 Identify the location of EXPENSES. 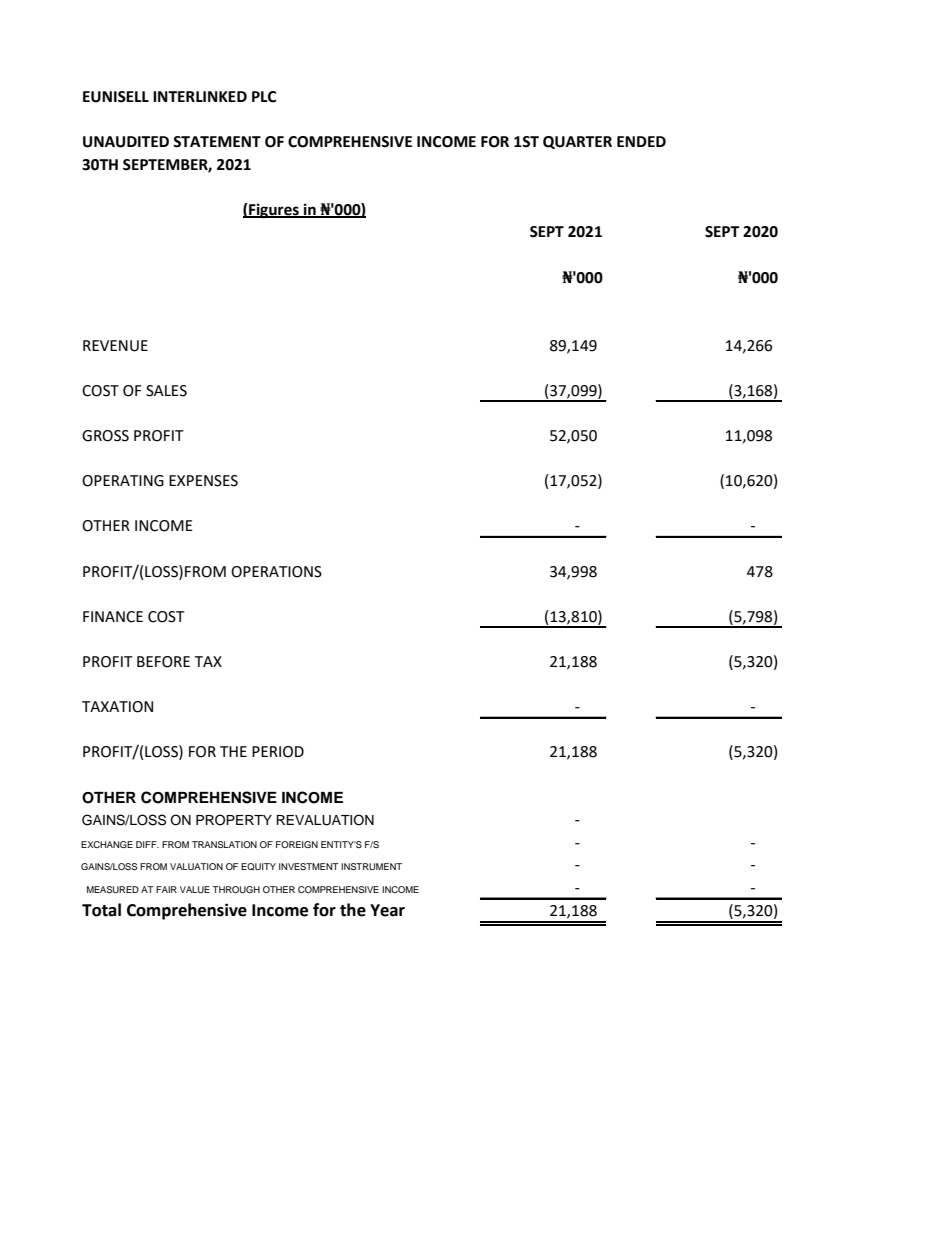
(203, 481).
